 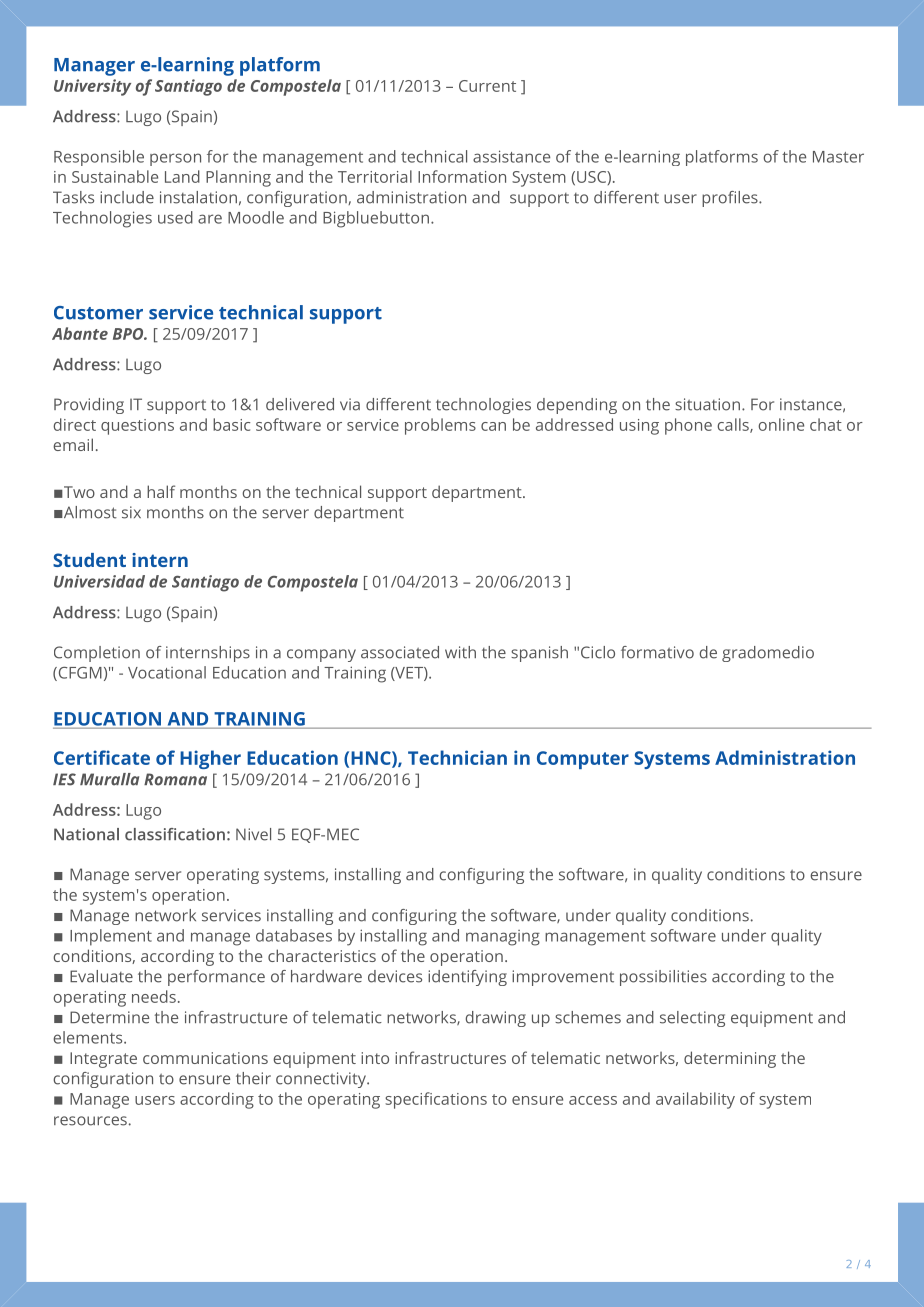 What do you see at coordinates (99, 581) in the image?
I see `Universidad` at bounding box center [99, 581].
